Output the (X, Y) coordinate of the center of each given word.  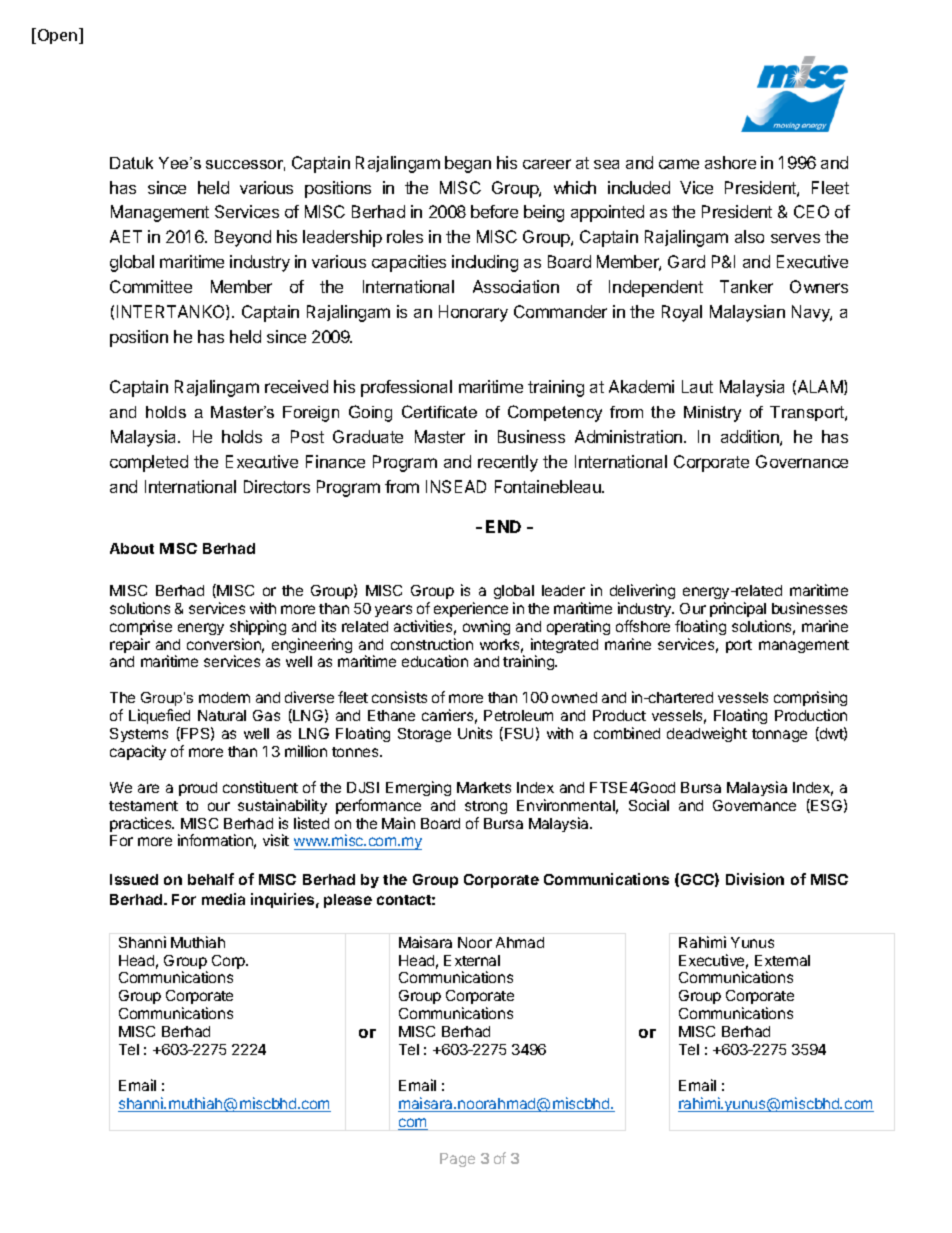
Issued (134, 879)
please (348, 901)
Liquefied (159, 716)
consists (399, 697)
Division (755, 879)
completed (149, 463)
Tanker (746, 286)
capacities (409, 263)
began (468, 164)
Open (59, 36)
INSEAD (456, 486)
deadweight (707, 734)
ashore (730, 162)
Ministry (712, 414)
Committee (151, 286)
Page (457, 1160)
